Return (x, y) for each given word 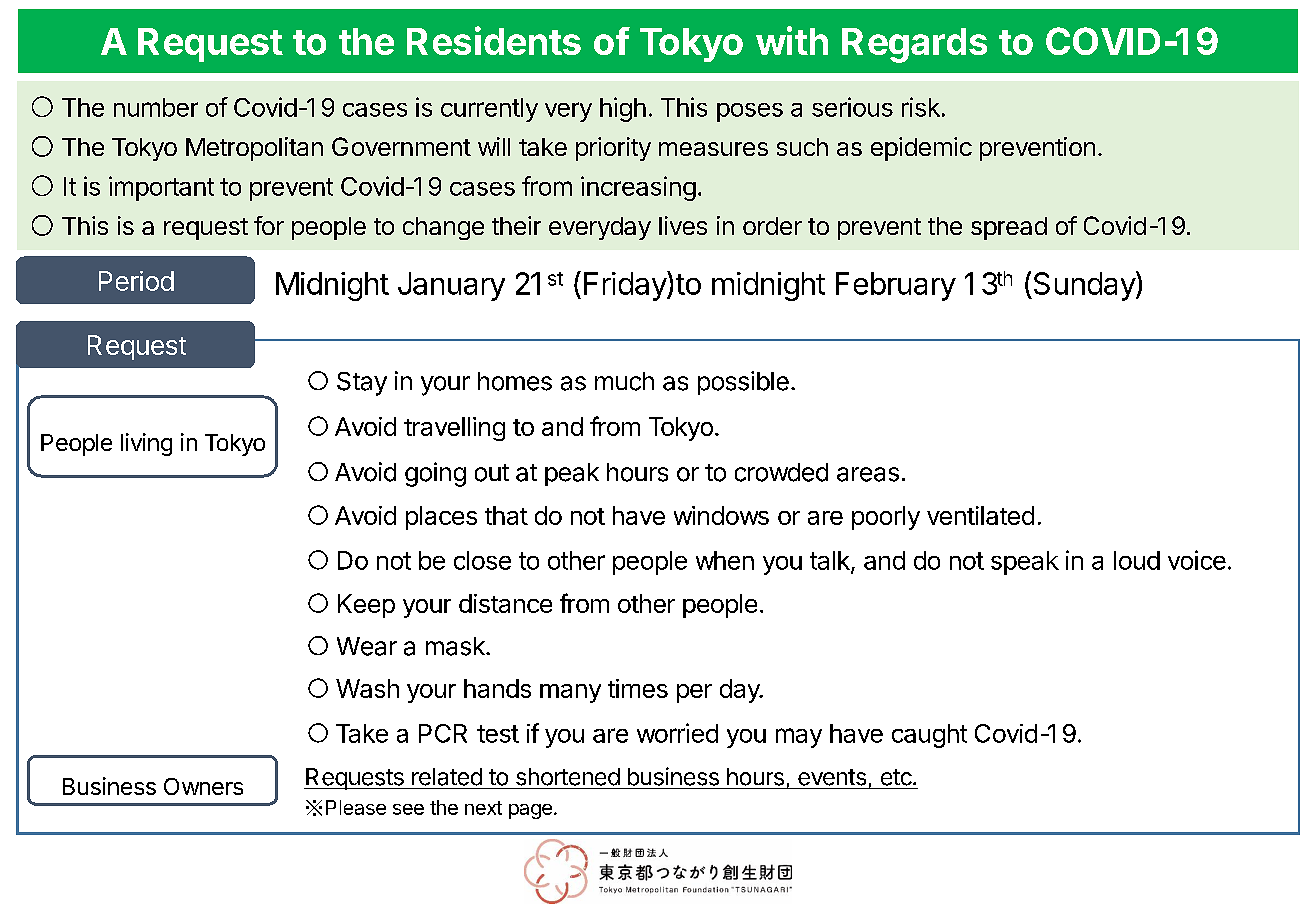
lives (683, 225)
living (146, 444)
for (269, 225)
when (725, 560)
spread (1009, 228)
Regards (914, 45)
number (156, 107)
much (624, 381)
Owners (203, 786)
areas (868, 474)
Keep (366, 606)
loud (1137, 560)
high (623, 109)
